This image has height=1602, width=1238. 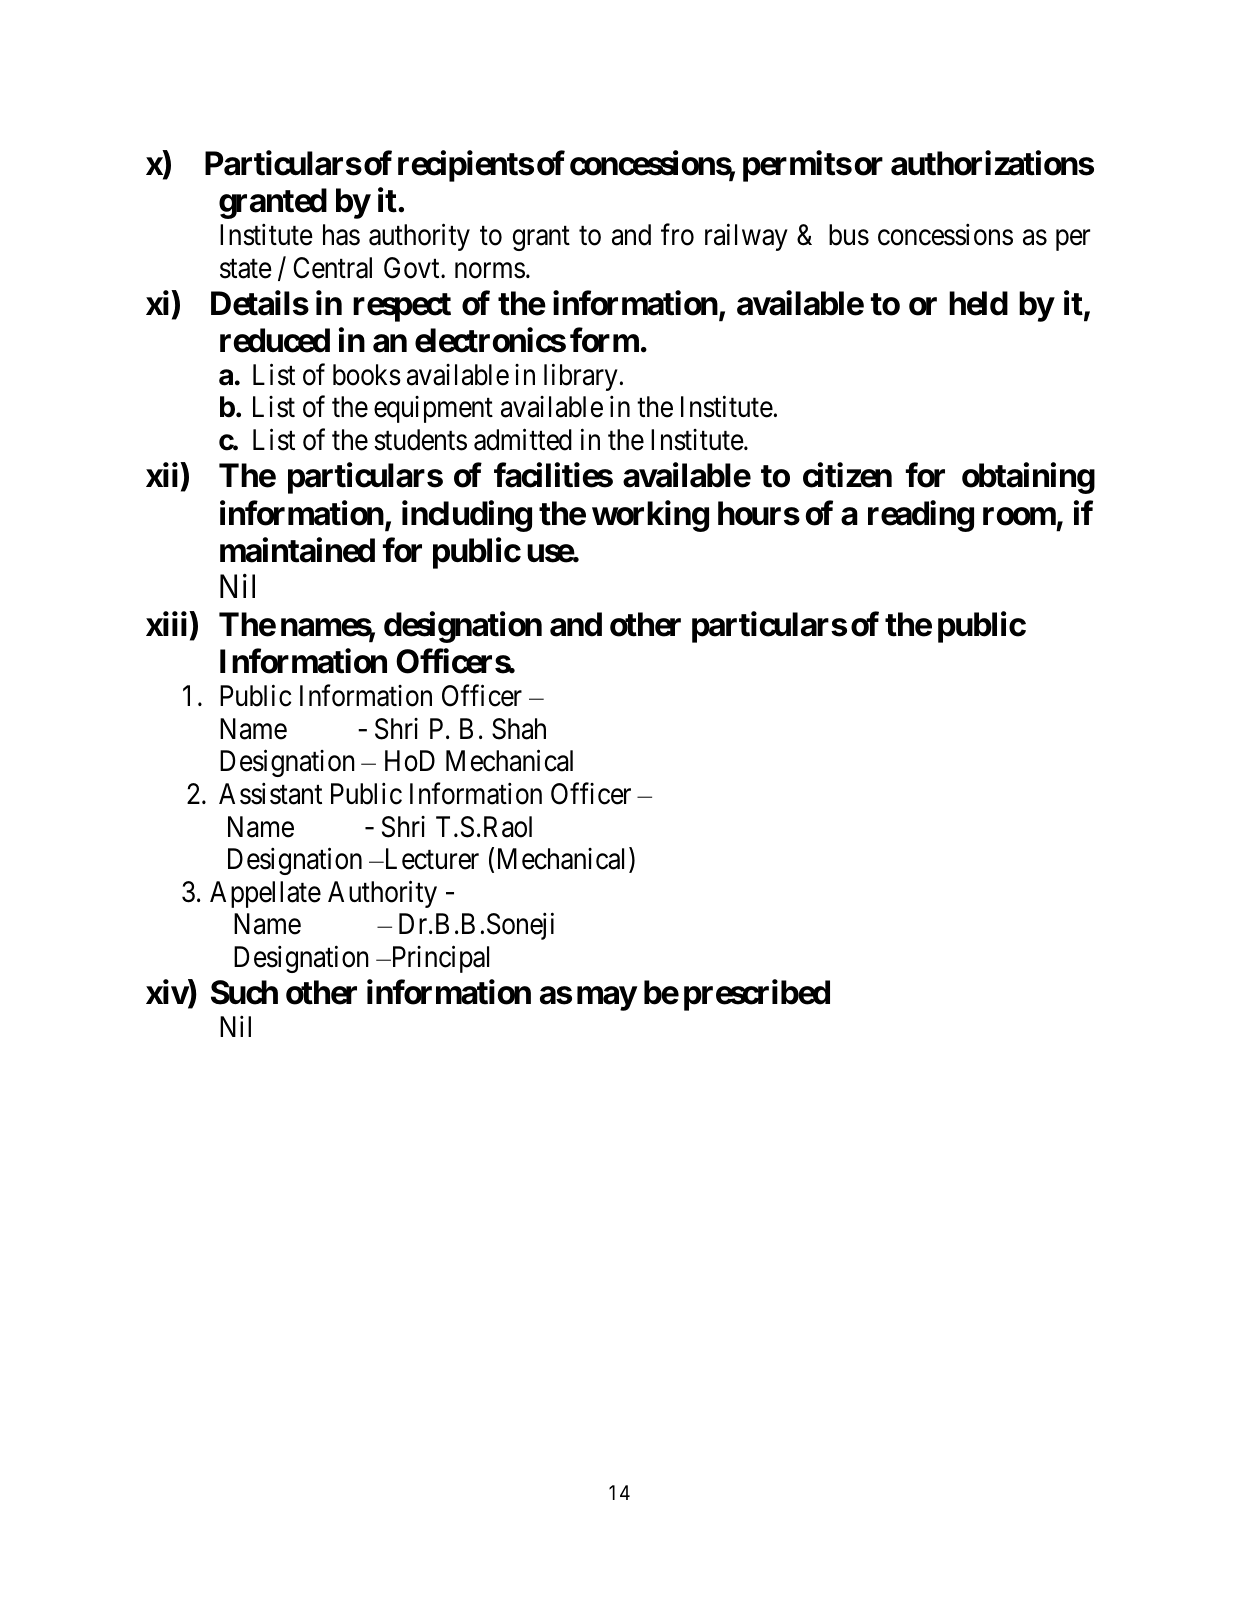 I want to click on Assistant, so click(x=270, y=794).
